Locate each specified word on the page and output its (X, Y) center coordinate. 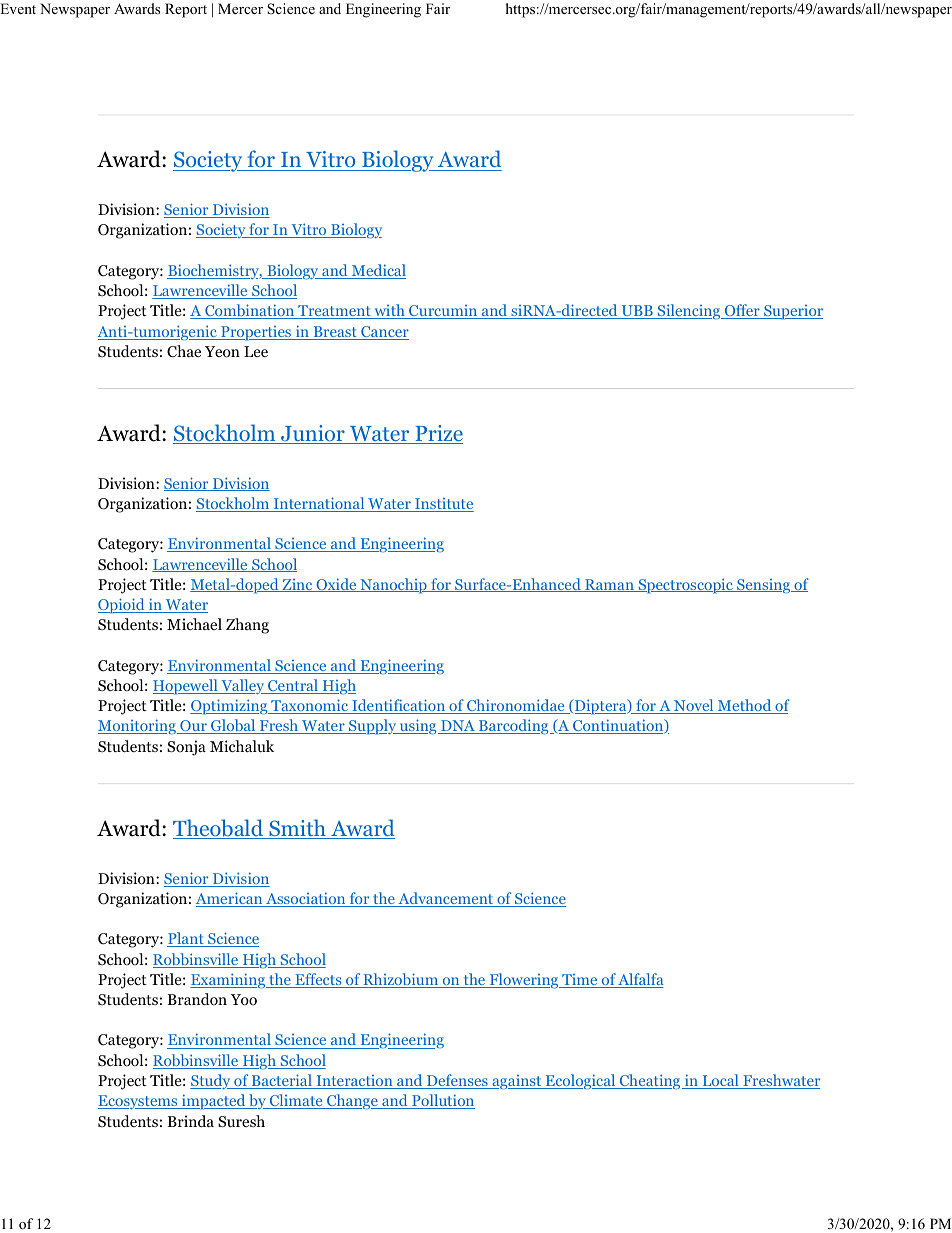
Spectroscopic (685, 586)
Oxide (336, 585)
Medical (378, 271)
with (389, 311)
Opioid (122, 606)
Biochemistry (214, 271)
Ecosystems (139, 1102)
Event (18, 8)
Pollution (442, 1101)
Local (720, 1081)
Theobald (219, 829)
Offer (742, 311)
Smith (297, 829)
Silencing (689, 312)
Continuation (618, 726)
